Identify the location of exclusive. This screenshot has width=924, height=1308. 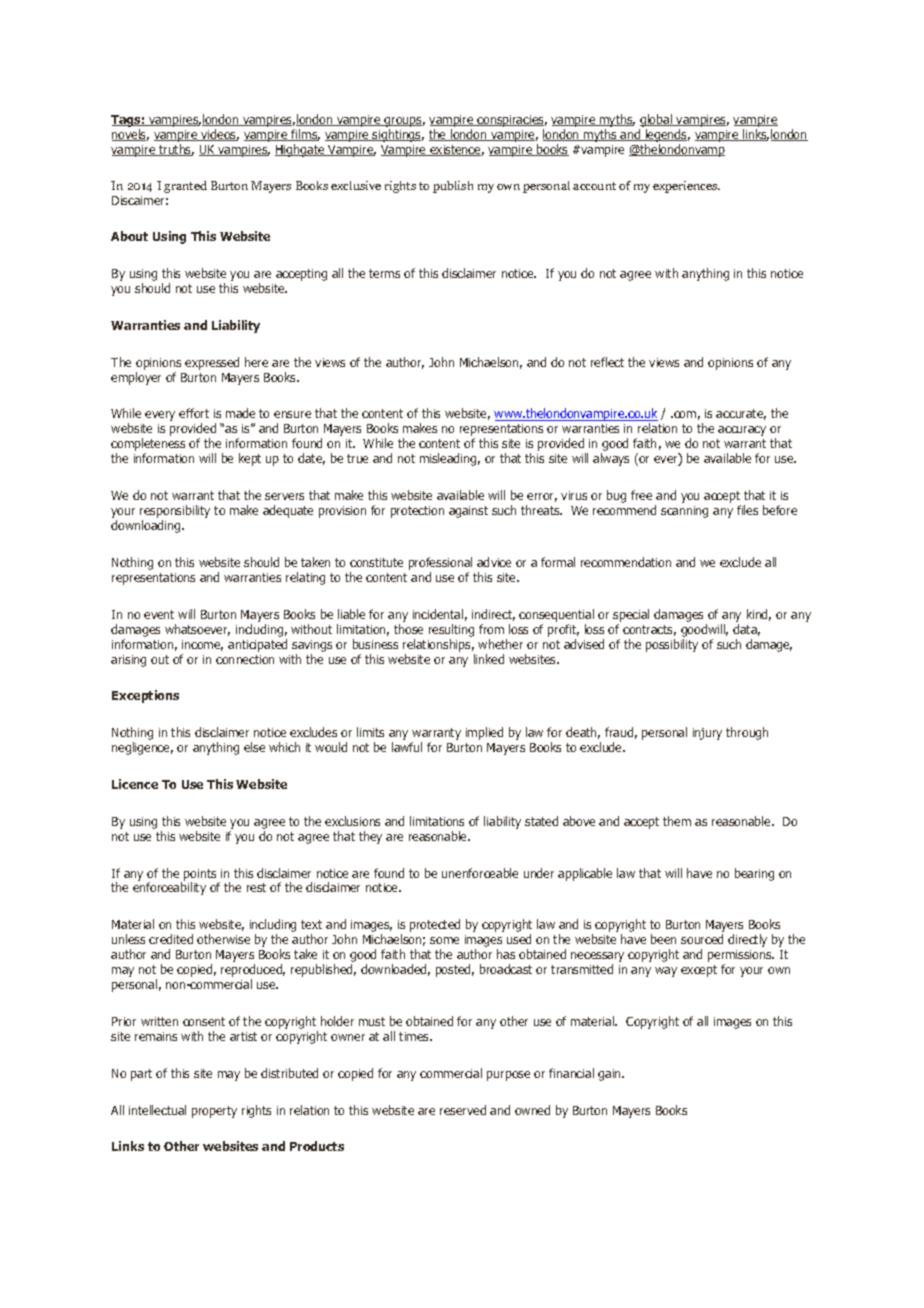
(356, 185).
